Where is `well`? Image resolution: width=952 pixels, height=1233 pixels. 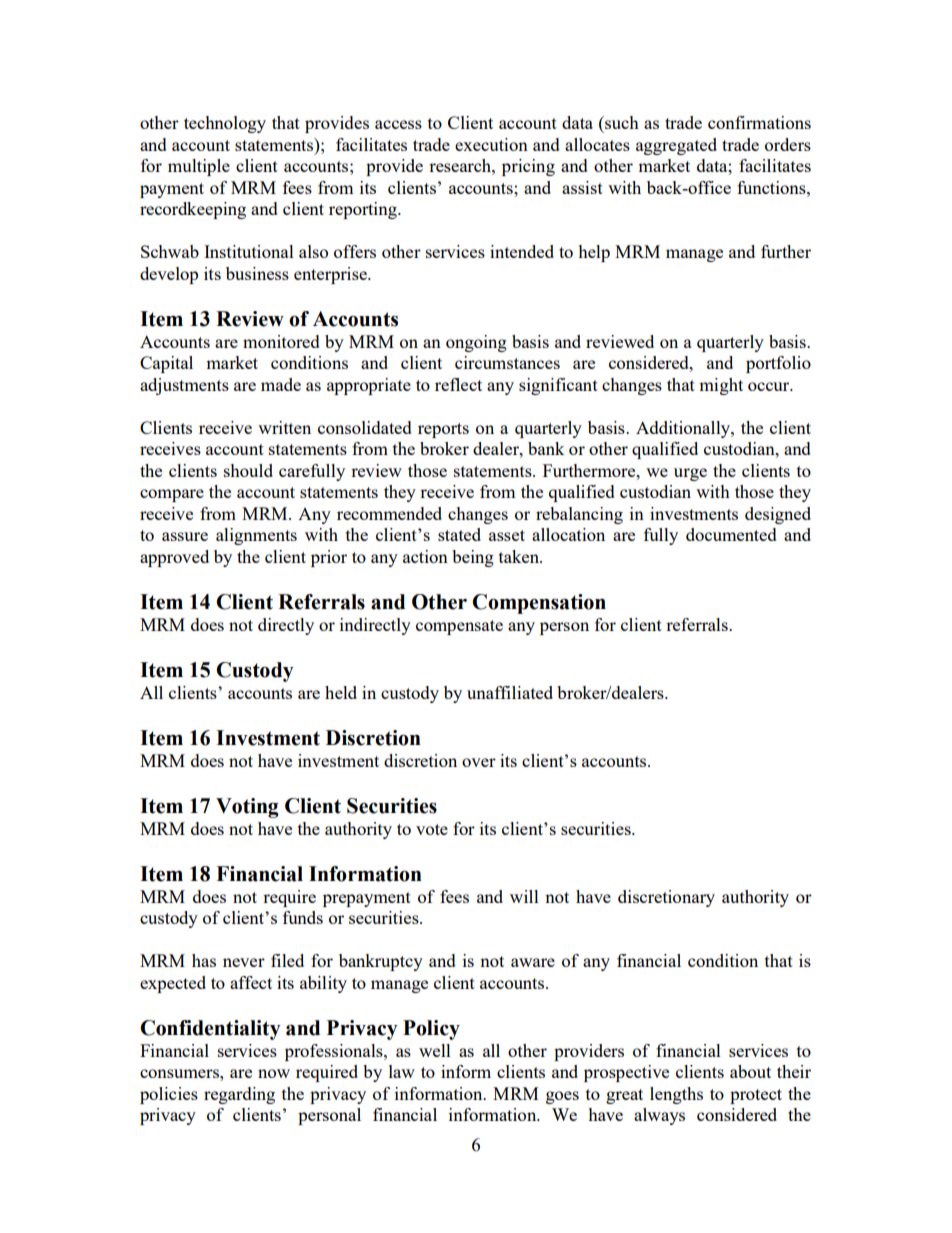
well is located at coordinates (435, 1050).
